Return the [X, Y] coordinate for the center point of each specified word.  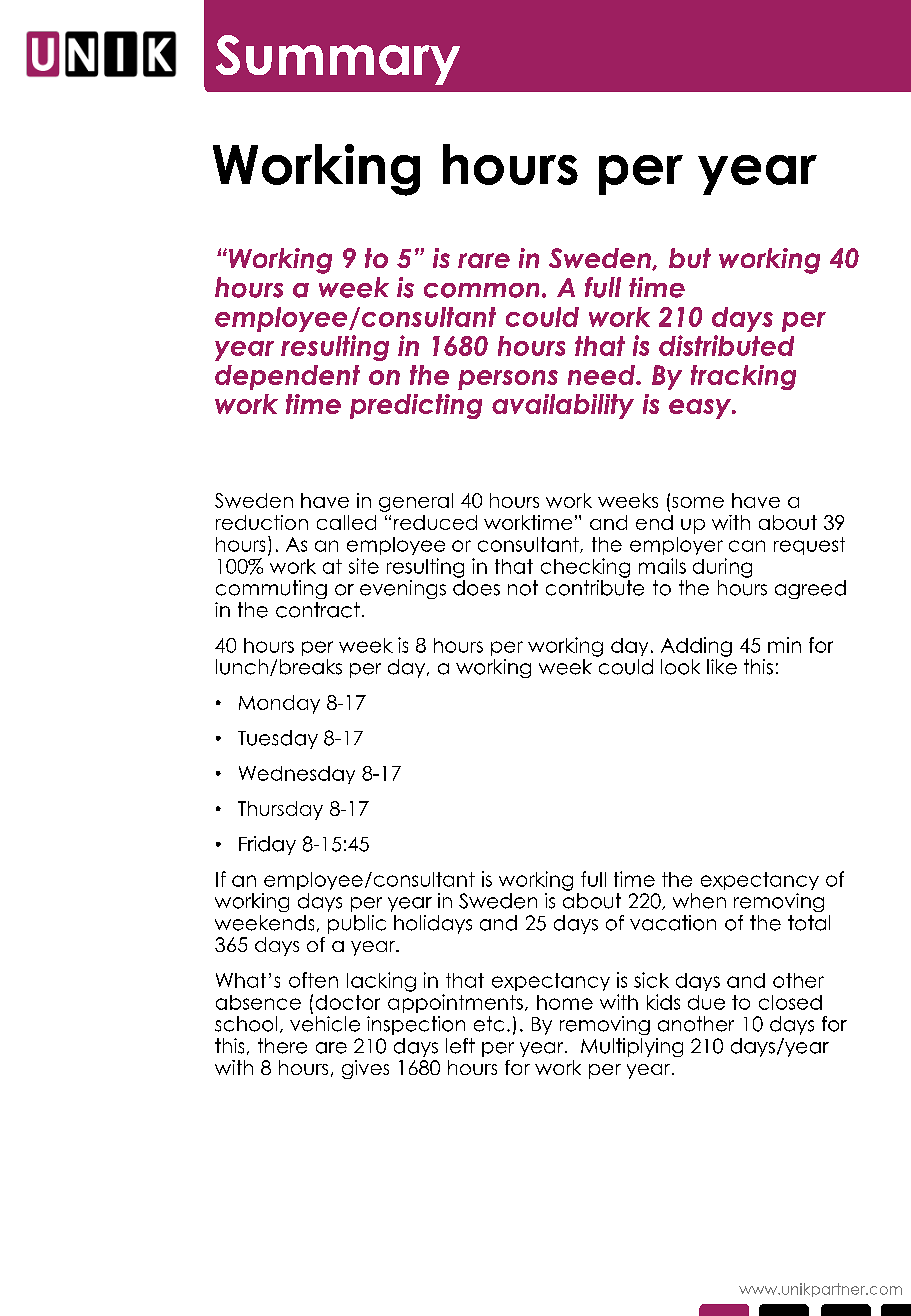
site [364, 566]
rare [484, 260]
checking [585, 568]
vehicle [325, 1024]
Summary [338, 60]
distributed [726, 345]
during [722, 568]
